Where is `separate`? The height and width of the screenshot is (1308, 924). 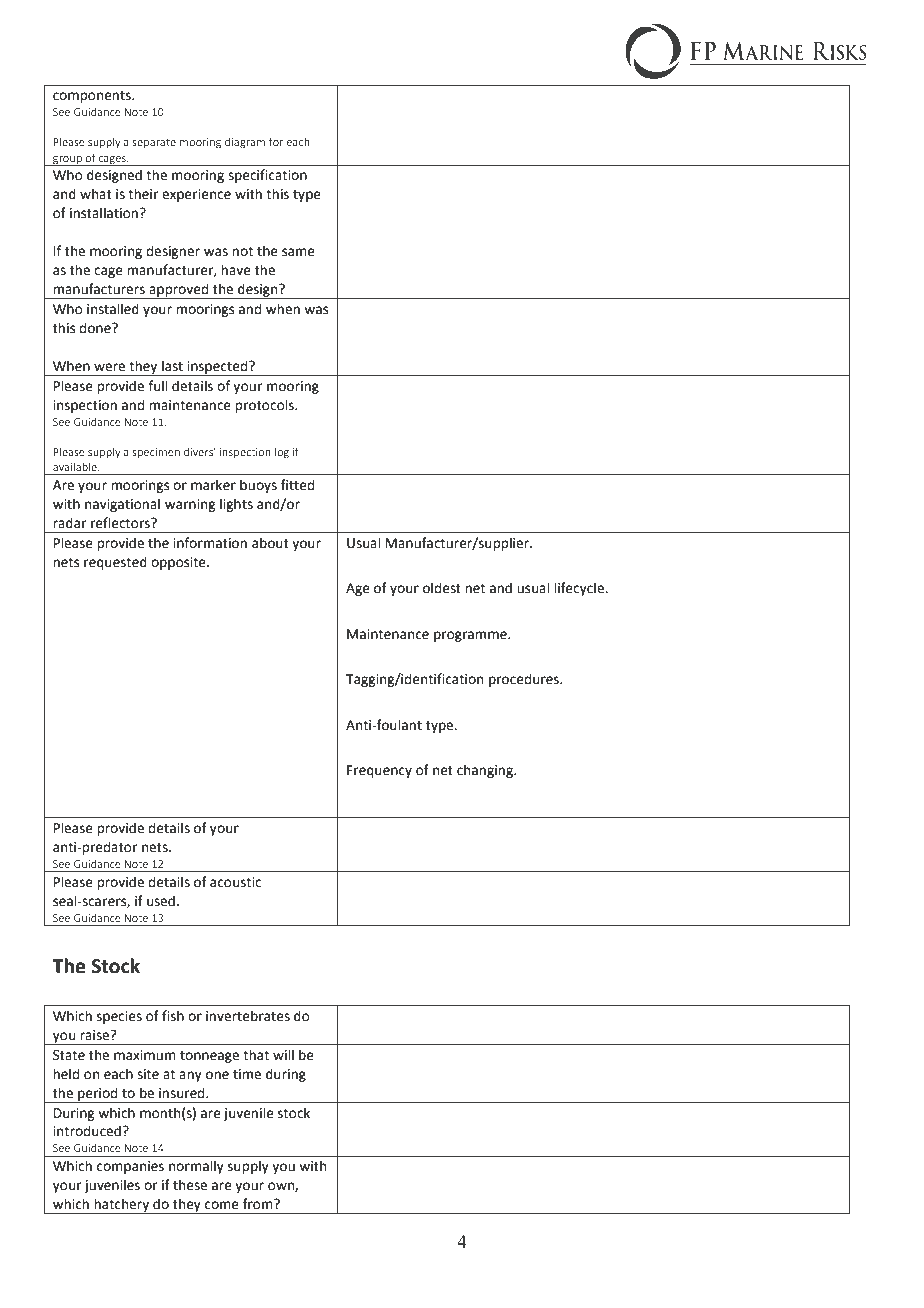
separate is located at coordinates (154, 143).
